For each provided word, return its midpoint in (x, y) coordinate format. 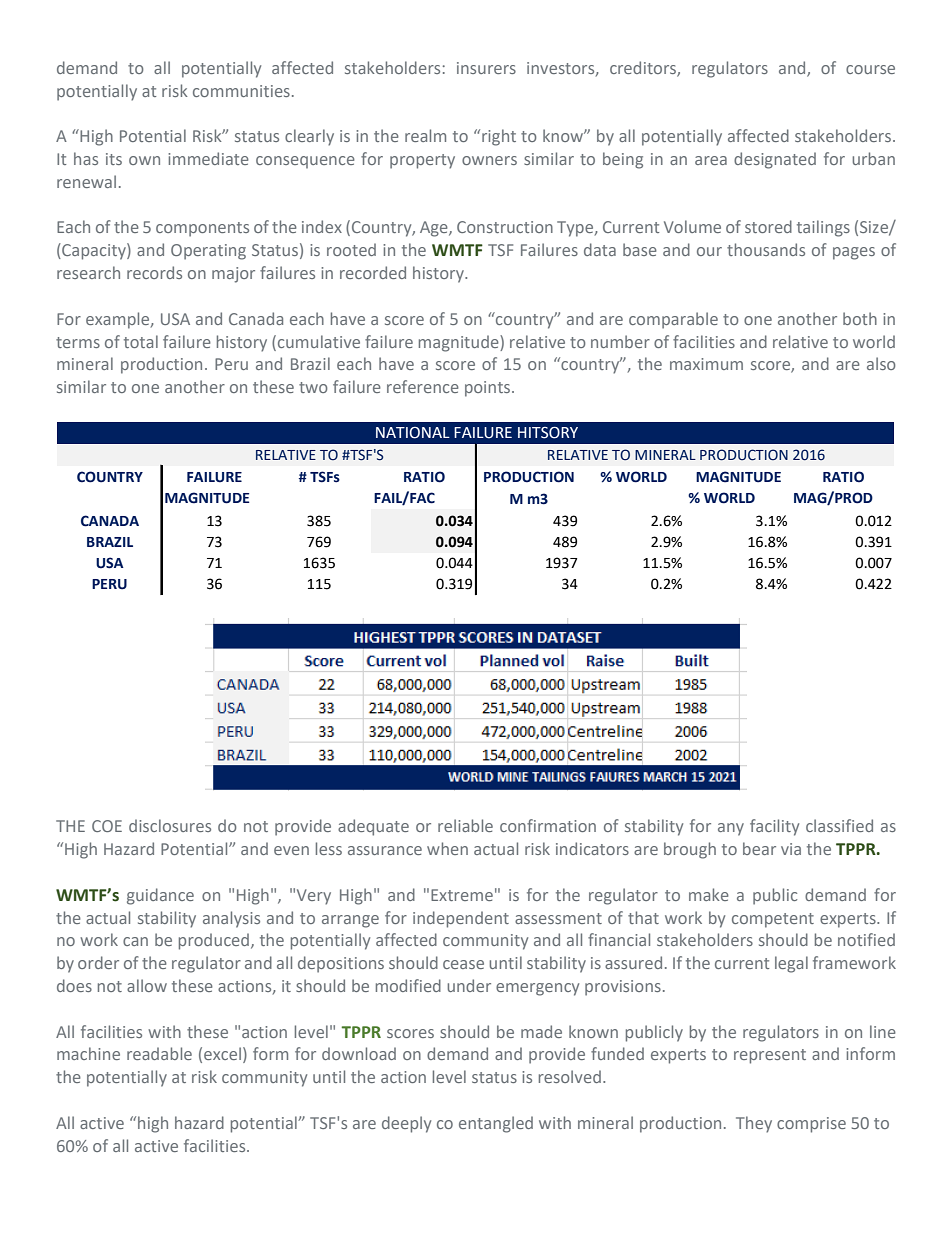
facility (774, 827)
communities (241, 91)
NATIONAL (413, 433)
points (489, 389)
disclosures (170, 825)
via (791, 849)
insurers (486, 68)
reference (423, 386)
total (141, 341)
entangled (496, 1124)
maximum (706, 364)
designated (775, 160)
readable (159, 1053)
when (447, 848)
